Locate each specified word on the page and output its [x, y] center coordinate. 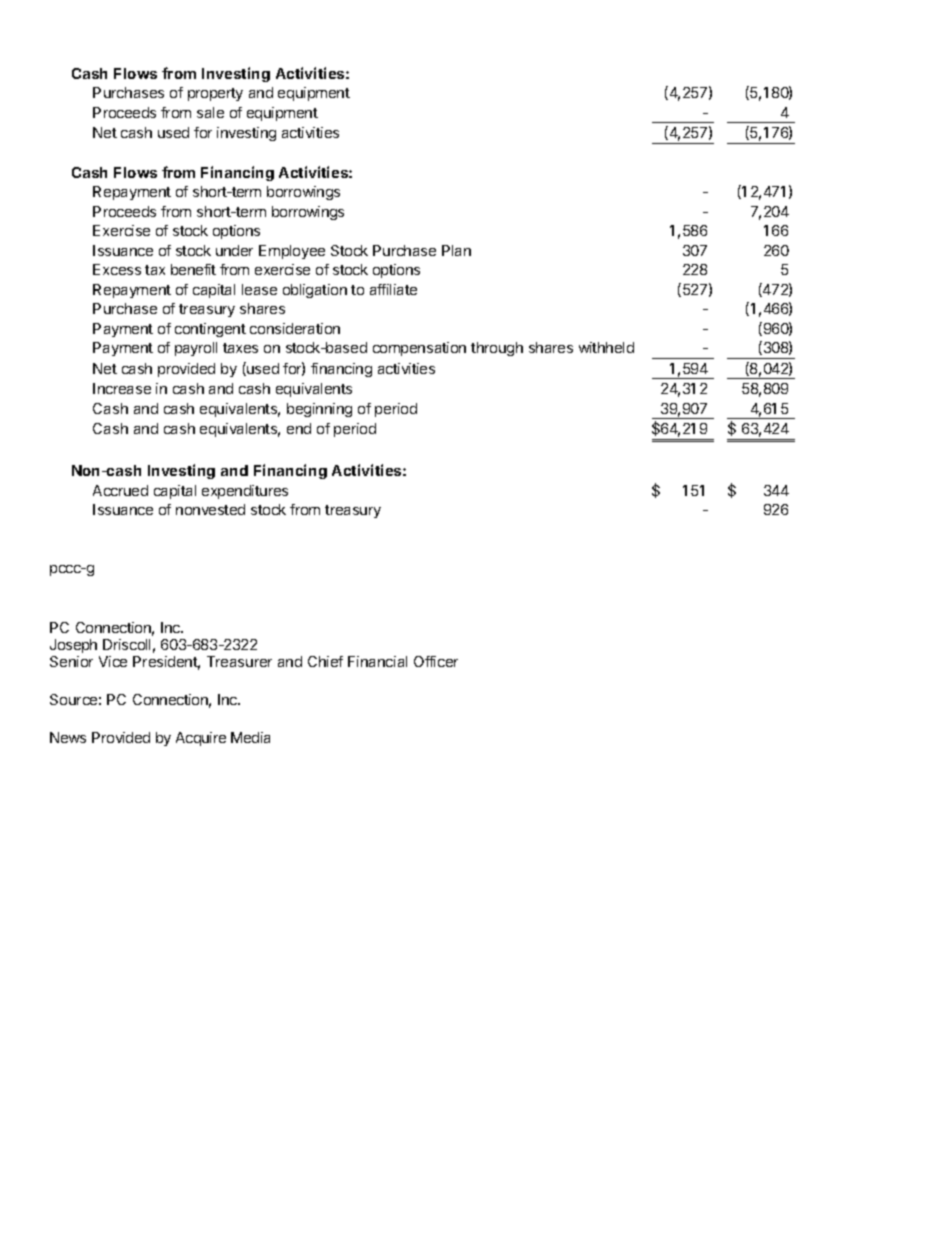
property [215, 94]
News [68, 737]
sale [210, 112]
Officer [436, 661]
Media [250, 737]
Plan [456, 250]
